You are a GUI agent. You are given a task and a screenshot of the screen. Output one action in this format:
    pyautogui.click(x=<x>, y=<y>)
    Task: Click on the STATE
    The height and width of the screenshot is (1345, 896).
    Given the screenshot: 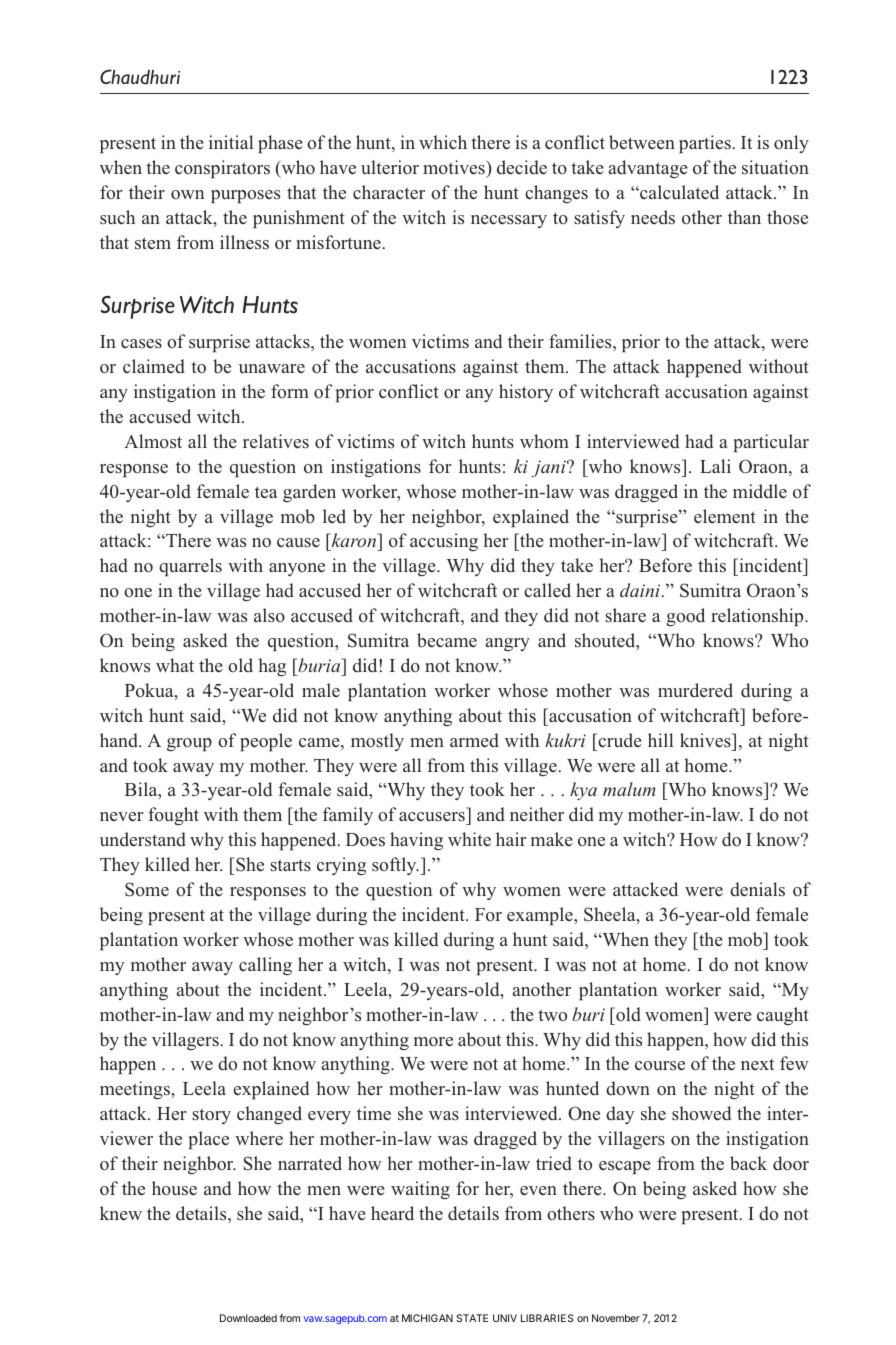 What is the action you would take?
    pyautogui.click(x=472, y=1318)
